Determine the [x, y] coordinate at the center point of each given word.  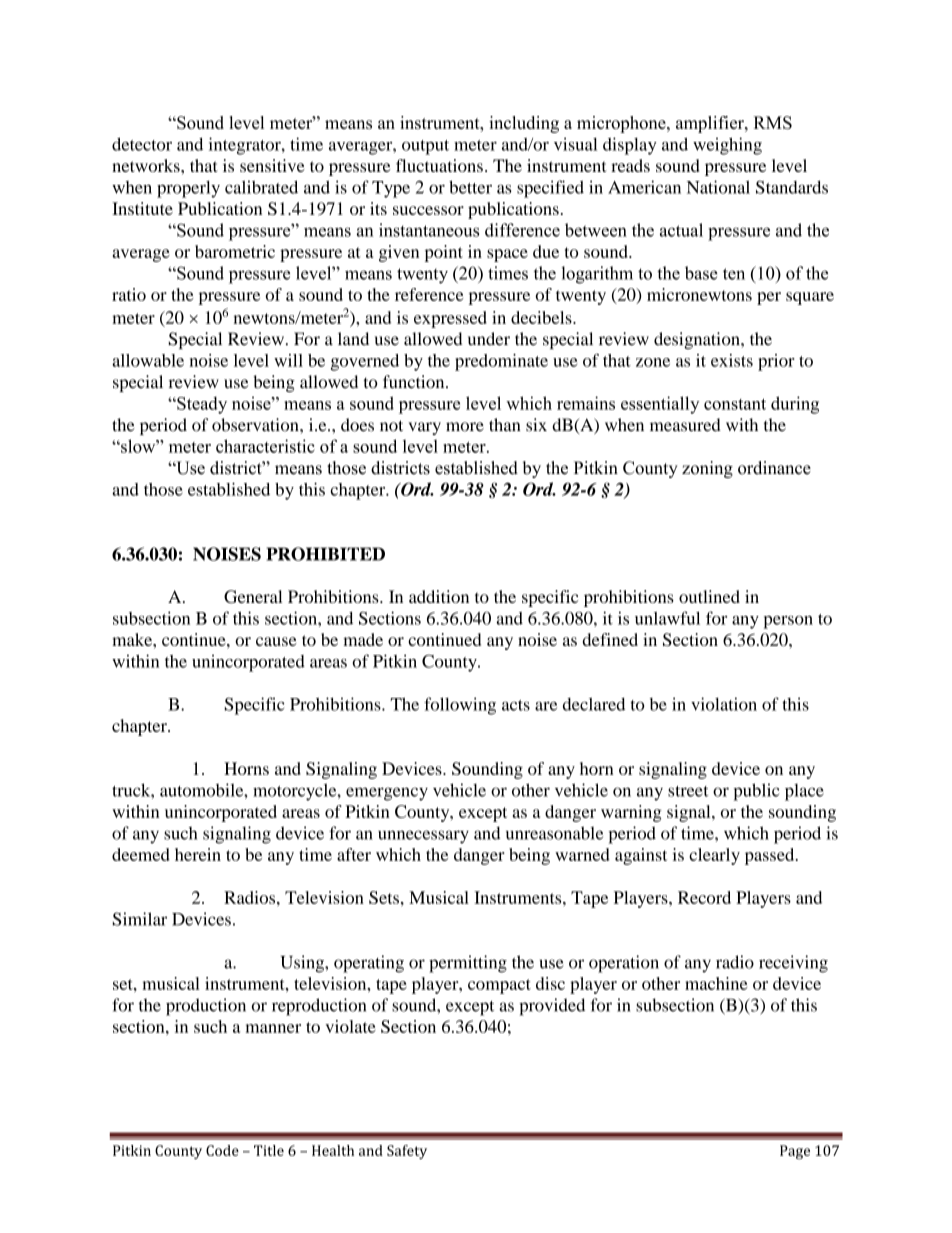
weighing [727, 146]
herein [198, 854]
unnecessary [423, 837]
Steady [201, 405]
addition [439, 596]
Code [222, 1150]
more [465, 427]
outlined [709, 596]
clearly [714, 856]
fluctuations [439, 165]
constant [735, 404]
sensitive [272, 165]
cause [276, 641]
